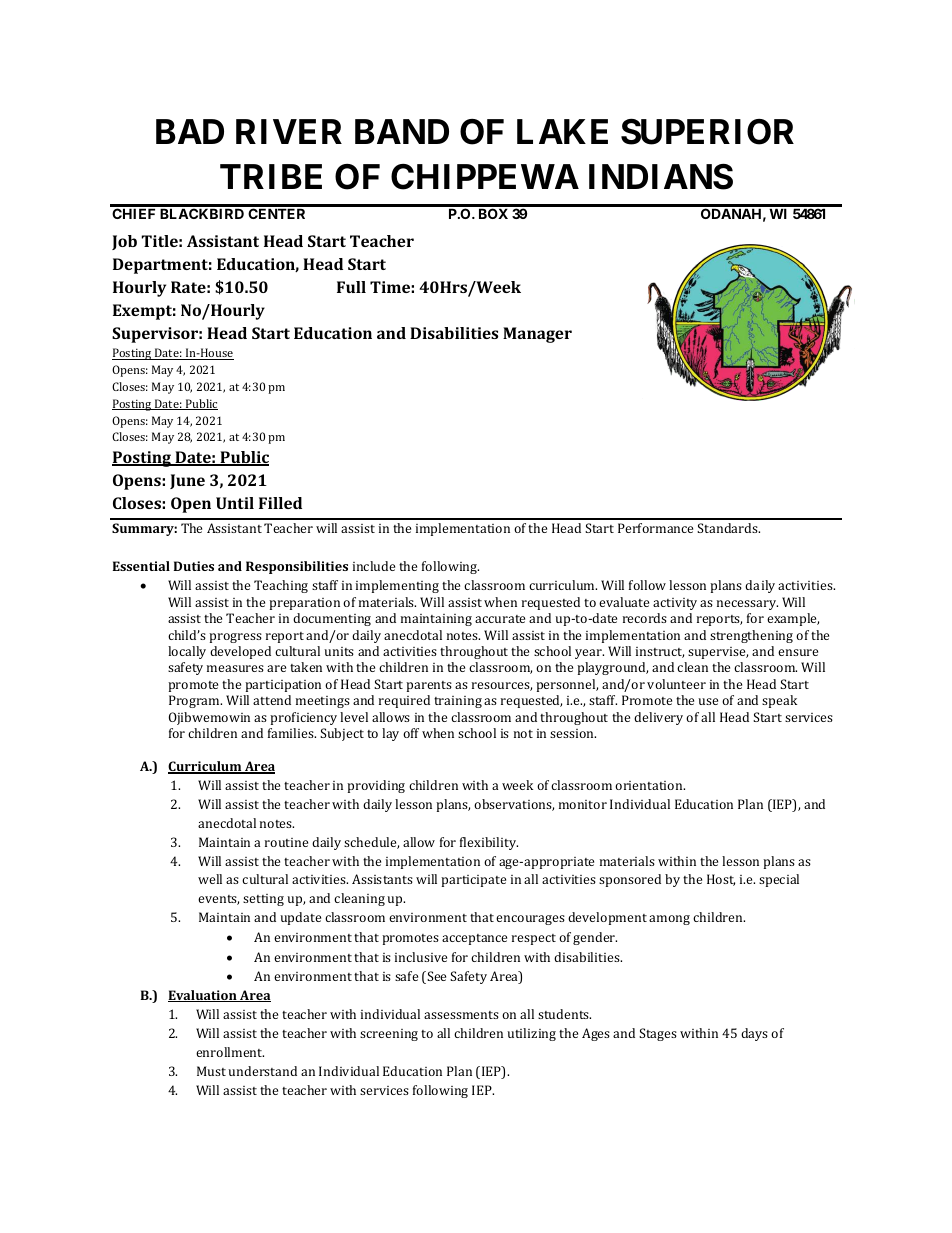 The width and height of the screenshot is (952, 1233). Describe the element at coordinates (190, 131) in the screenshot. I see `BAD` at that location.
